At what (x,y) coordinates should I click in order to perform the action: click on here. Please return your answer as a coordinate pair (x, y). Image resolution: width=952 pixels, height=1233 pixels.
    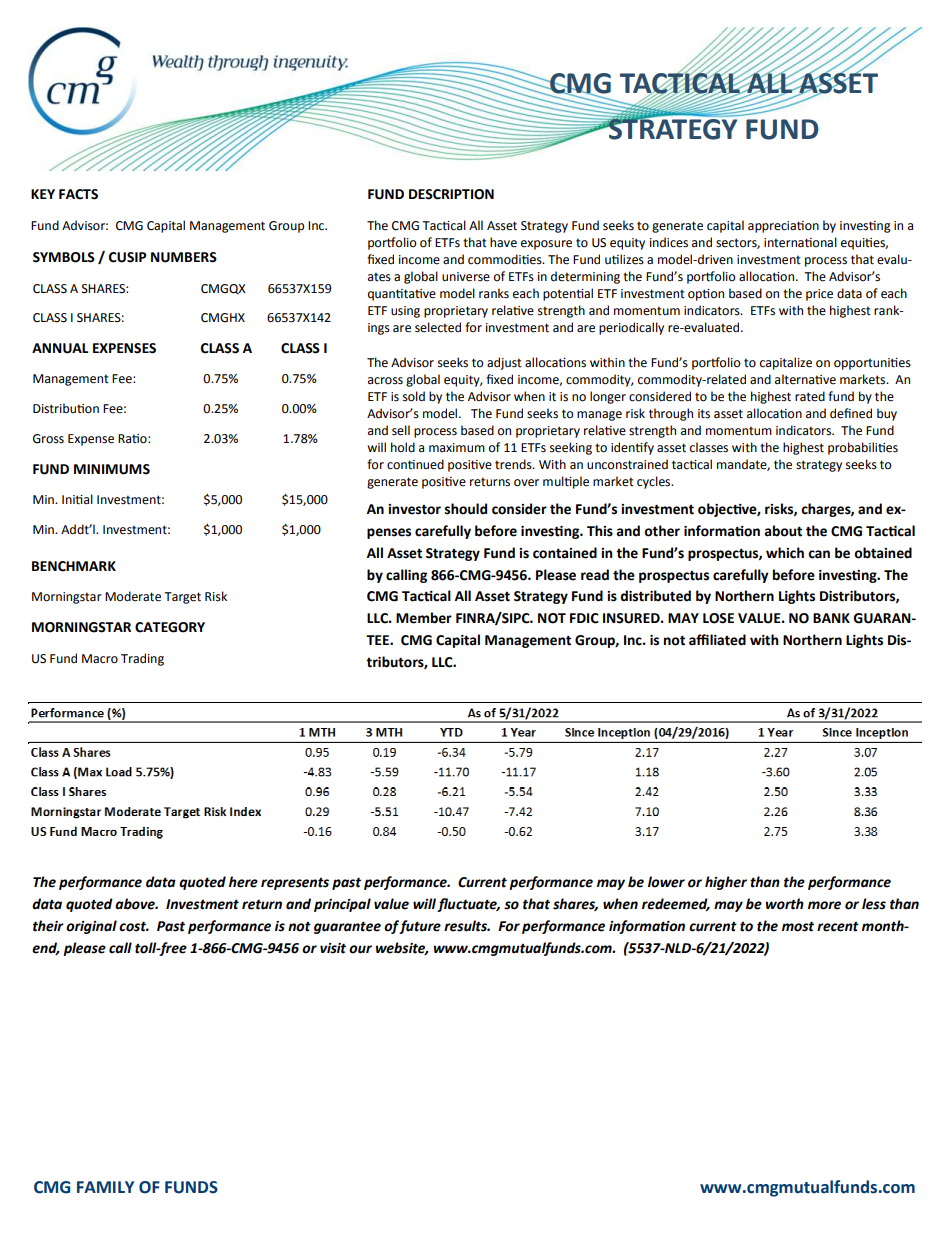
    Looking at the image, I should click on (243, 882).
